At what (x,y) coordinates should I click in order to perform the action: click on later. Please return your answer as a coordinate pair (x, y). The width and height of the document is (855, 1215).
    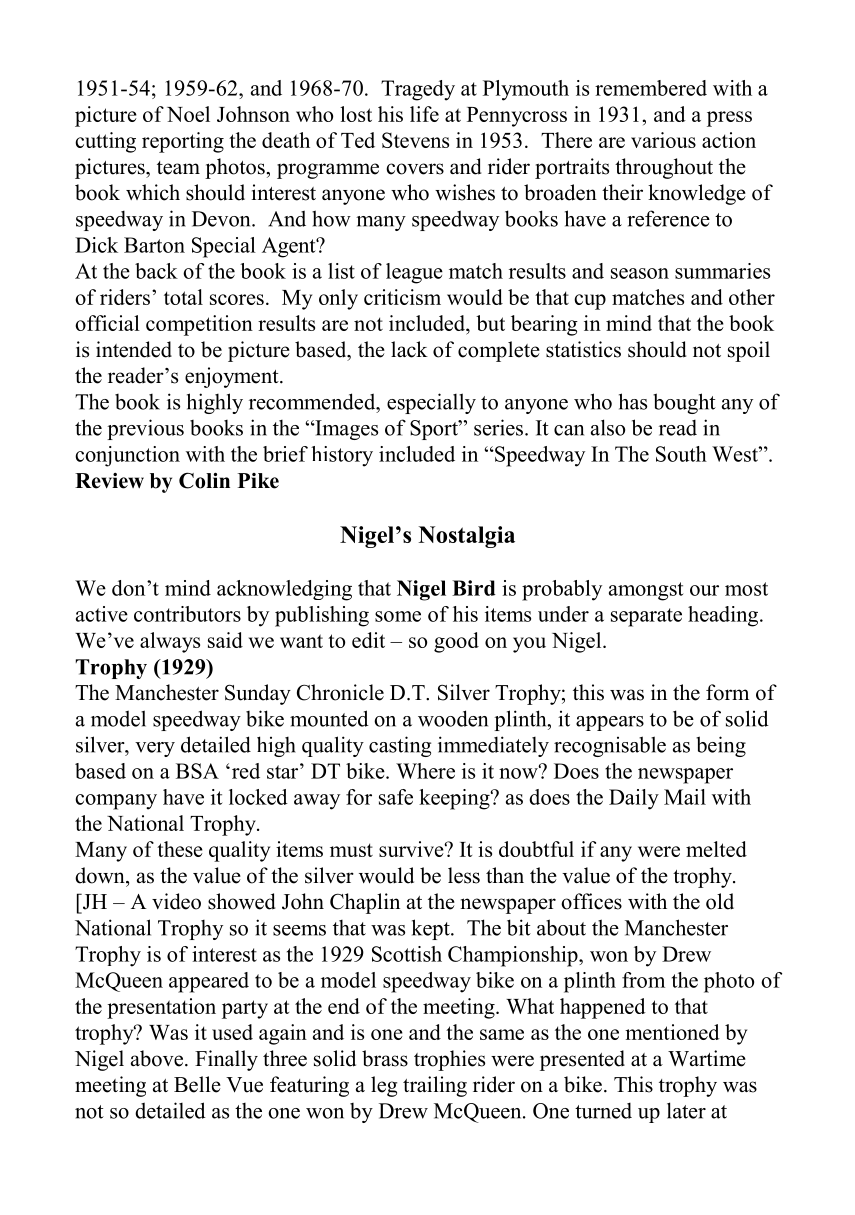
    Looking at the image, I should click on (686, 1110).
